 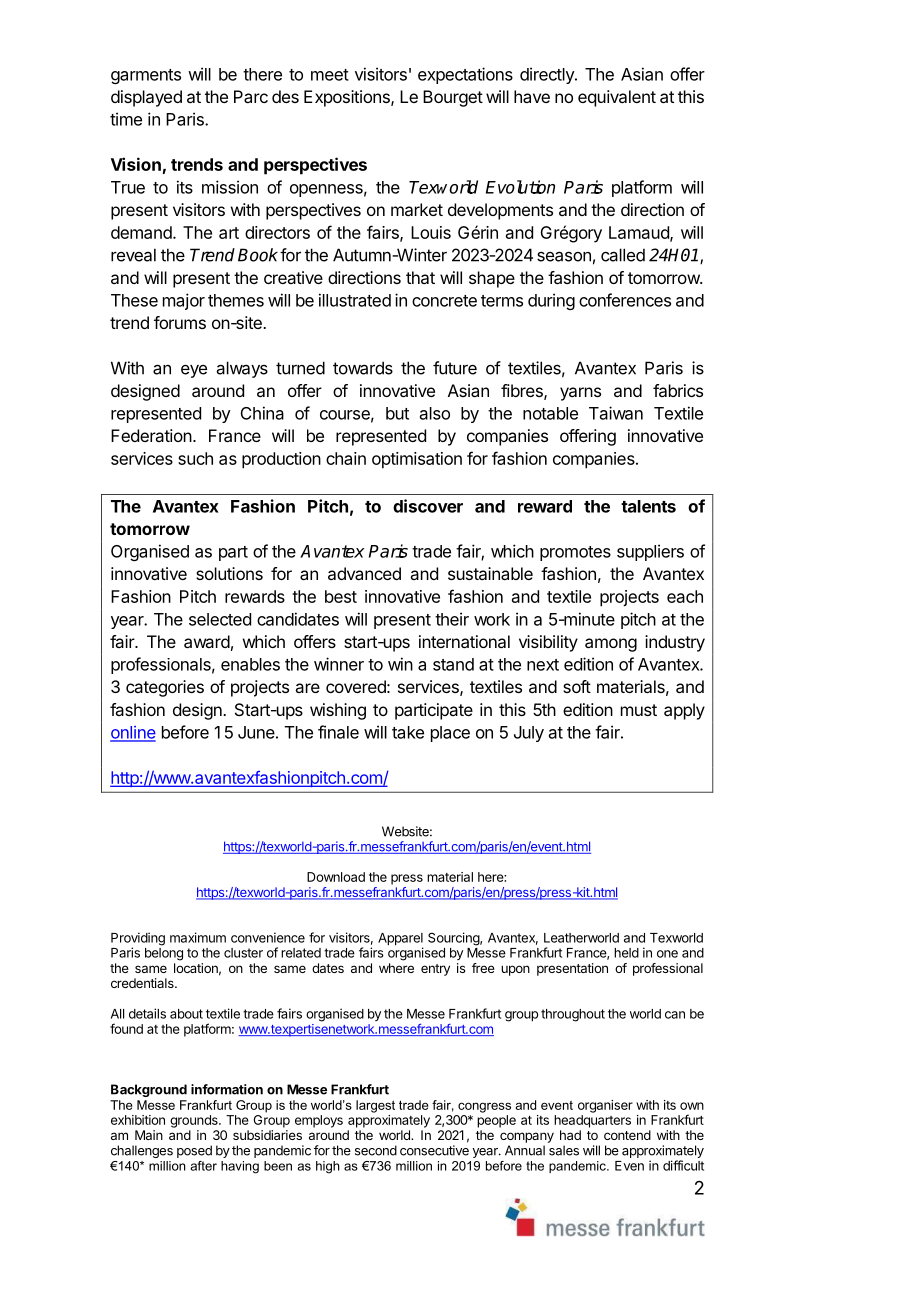 I want to click on their, so click(x=452, y=619).
